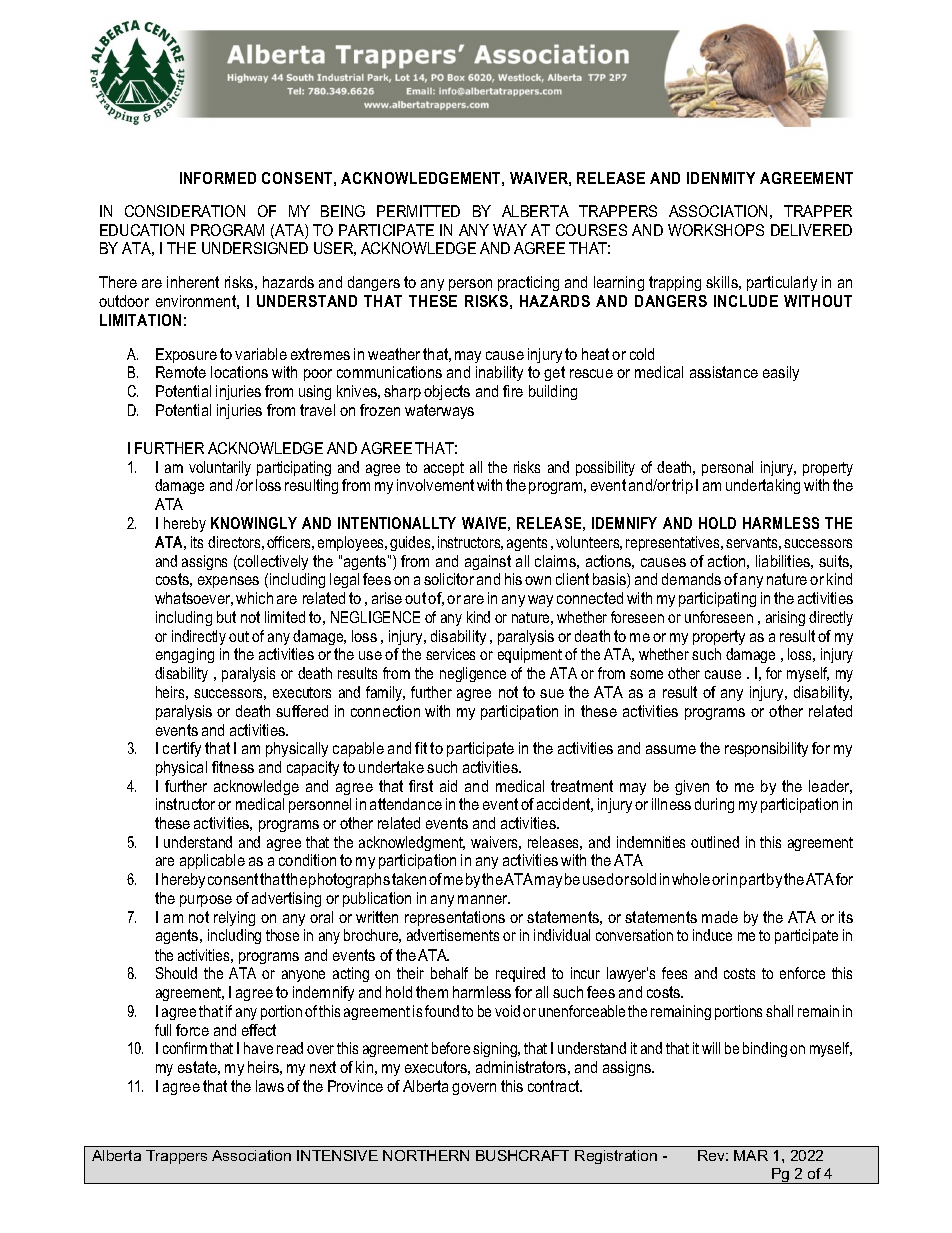  I want to click on engaging, so click(185, 655).
